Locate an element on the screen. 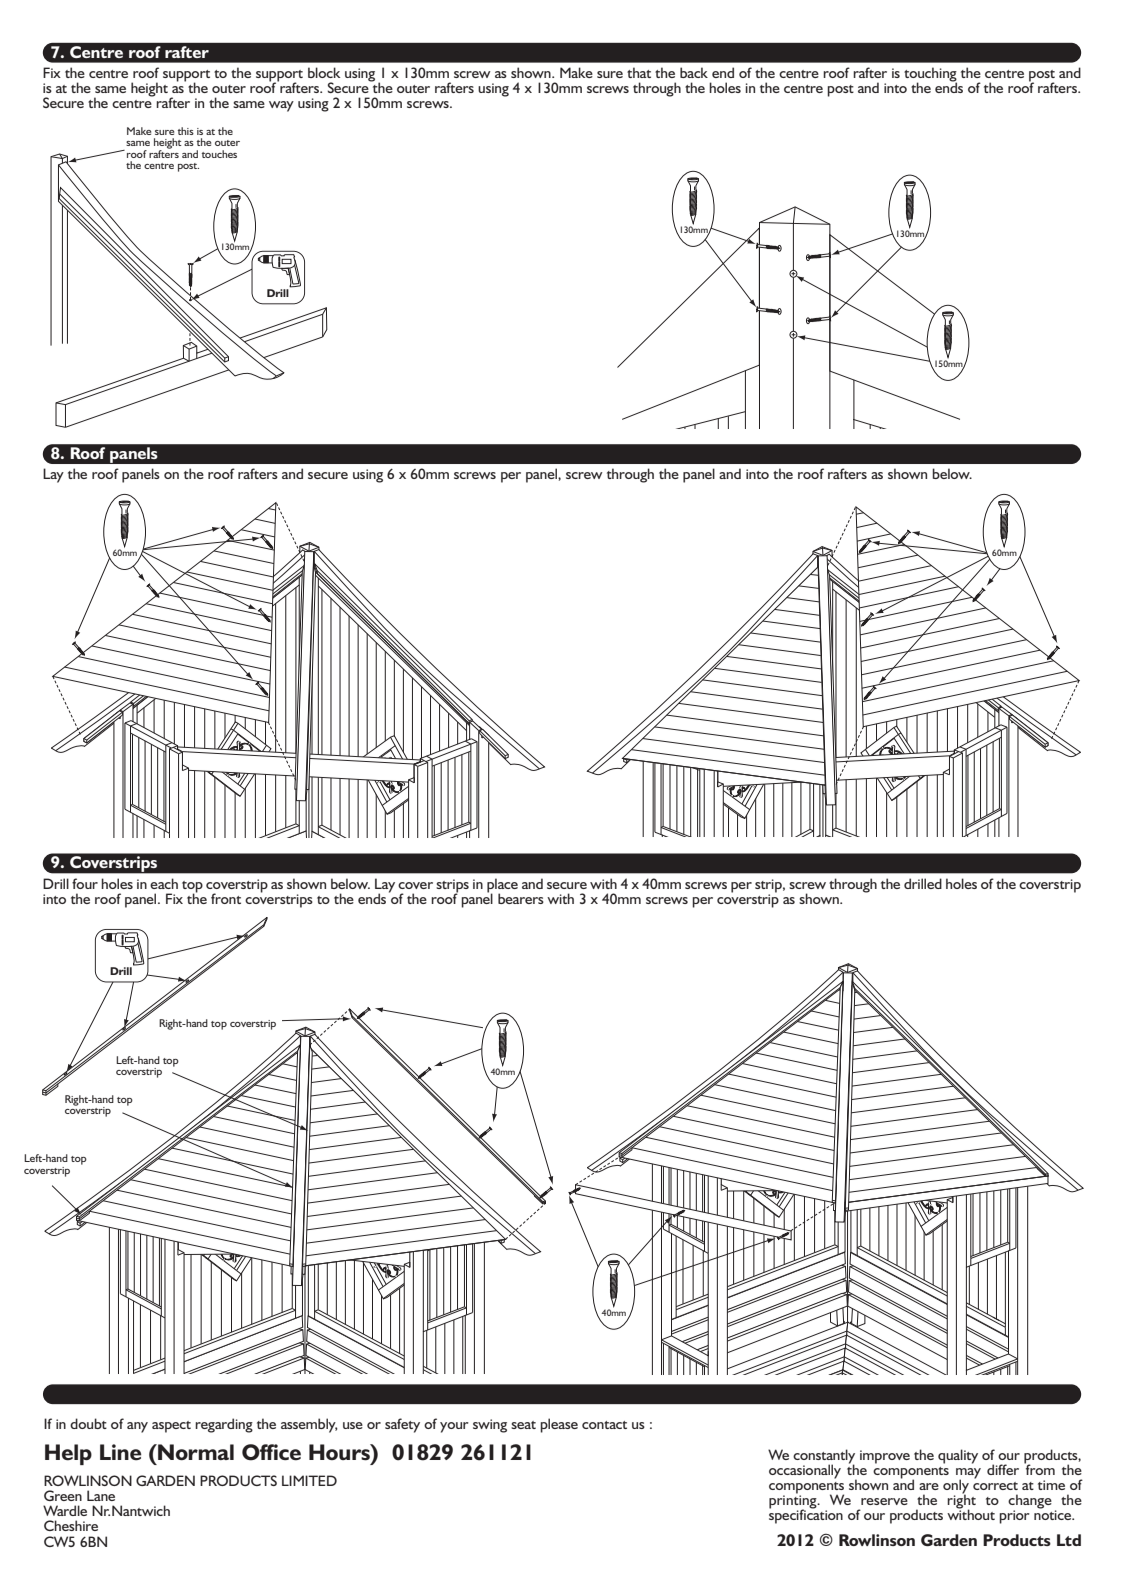 The width and height of the screenshot is (1124, 1589). Normal is located at coordinates (195, 1452).
